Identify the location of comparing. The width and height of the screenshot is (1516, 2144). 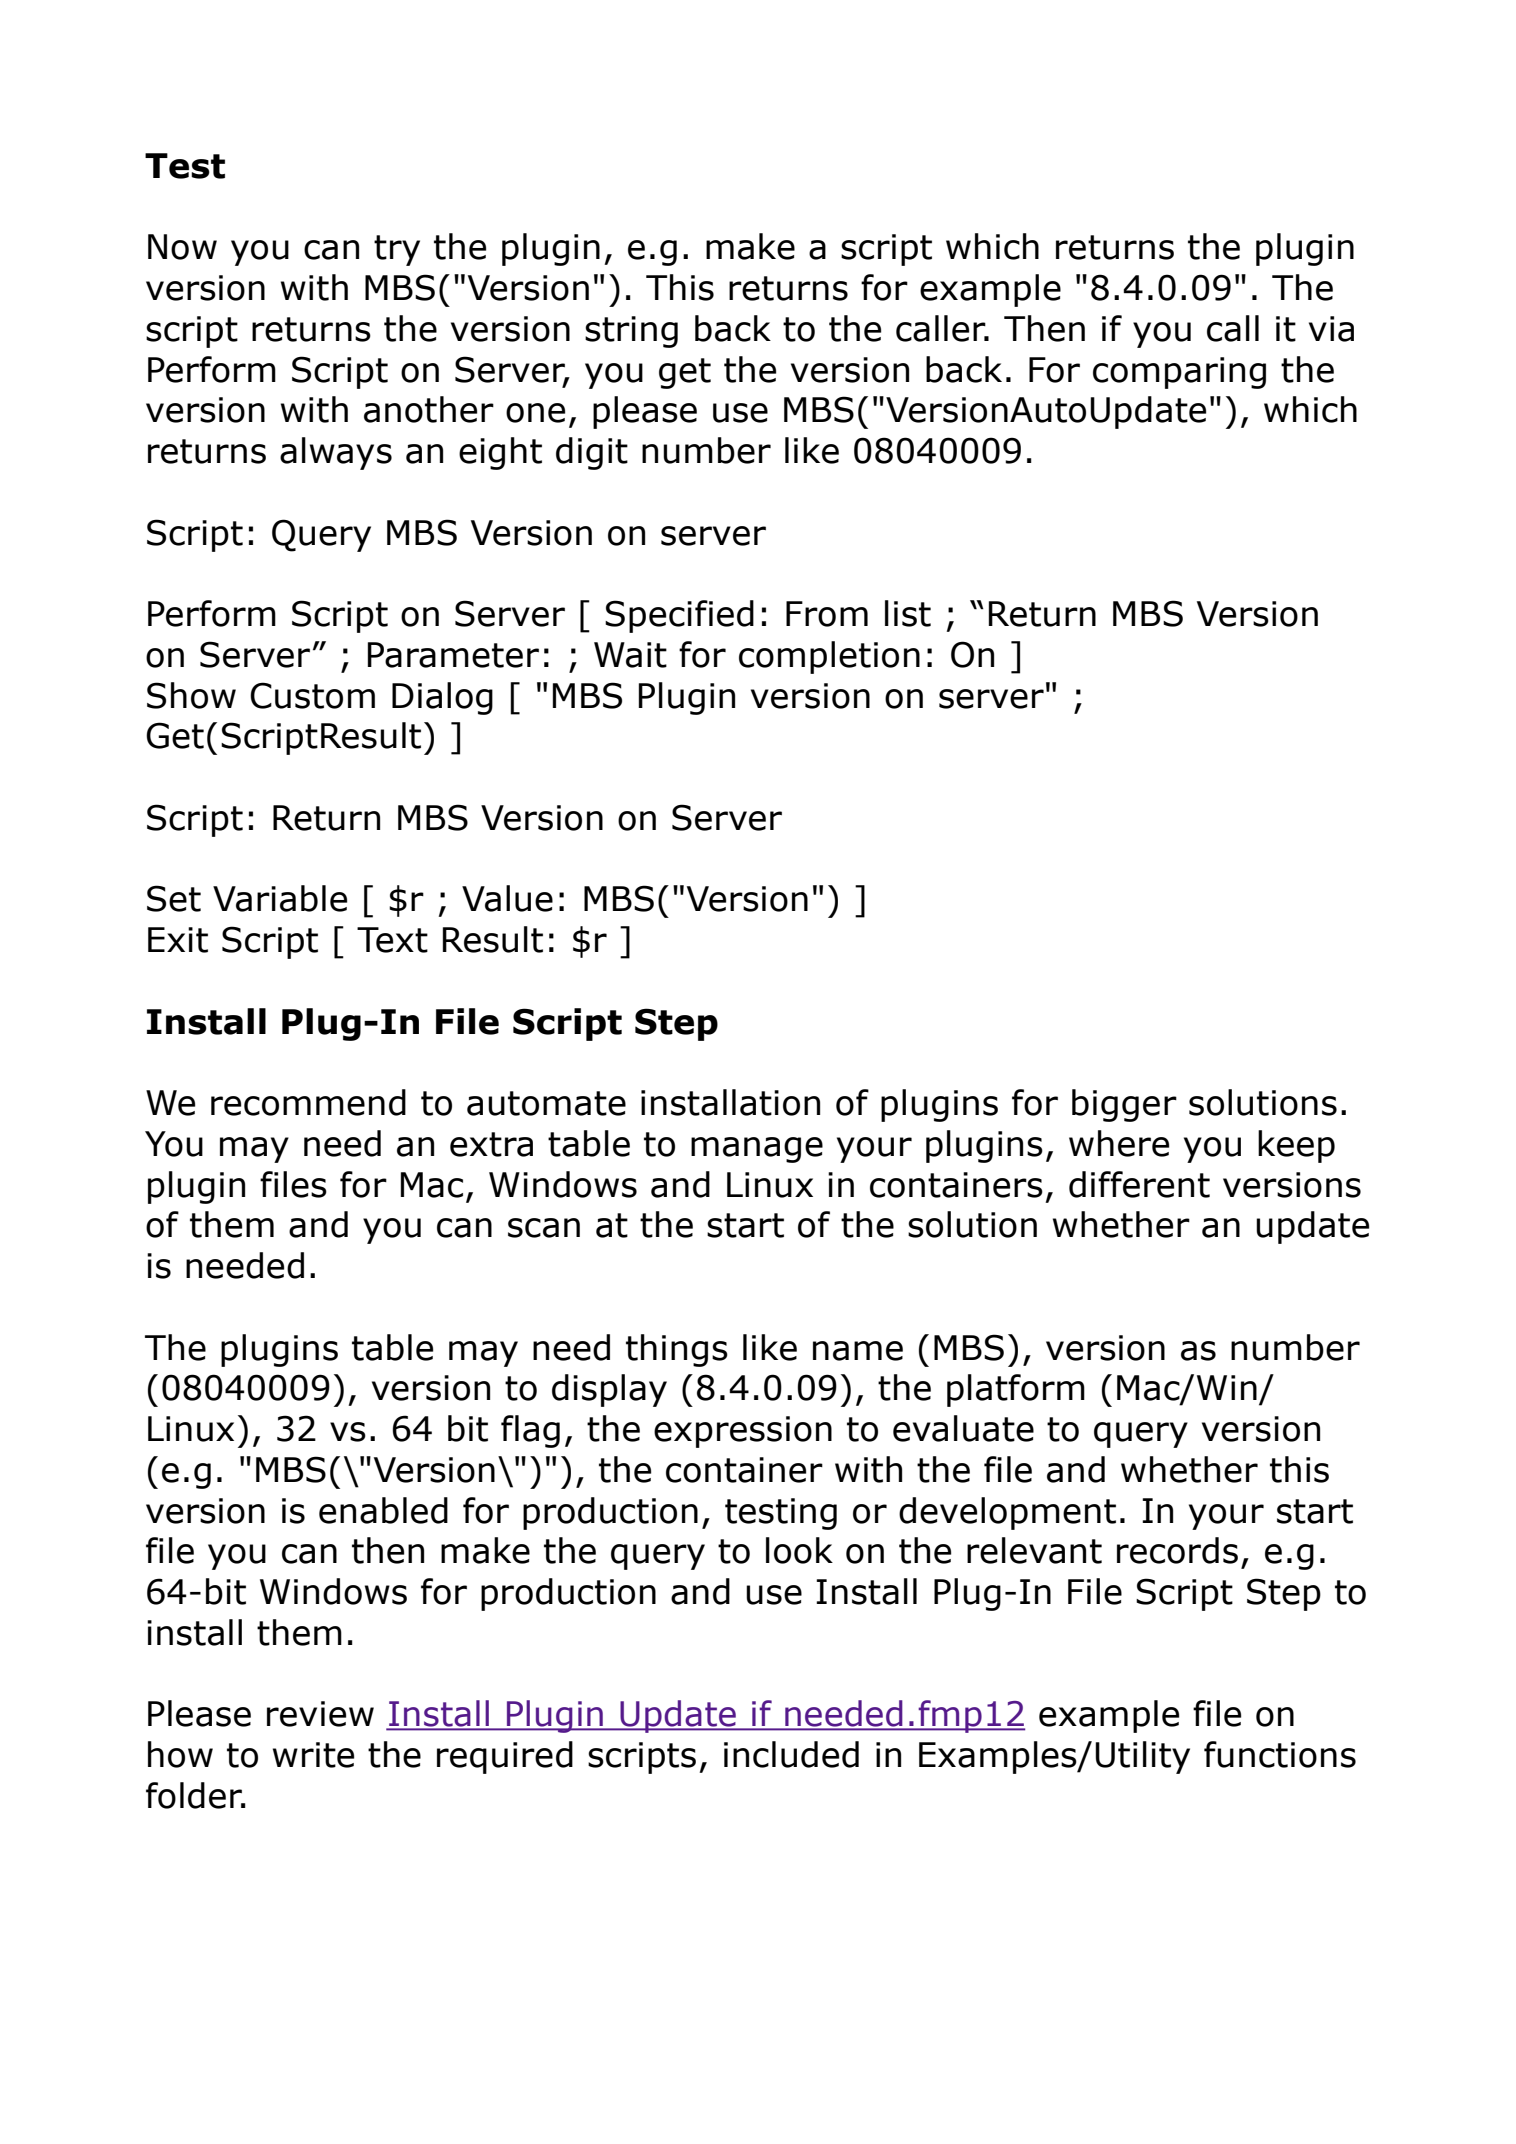
(1179, 373).
